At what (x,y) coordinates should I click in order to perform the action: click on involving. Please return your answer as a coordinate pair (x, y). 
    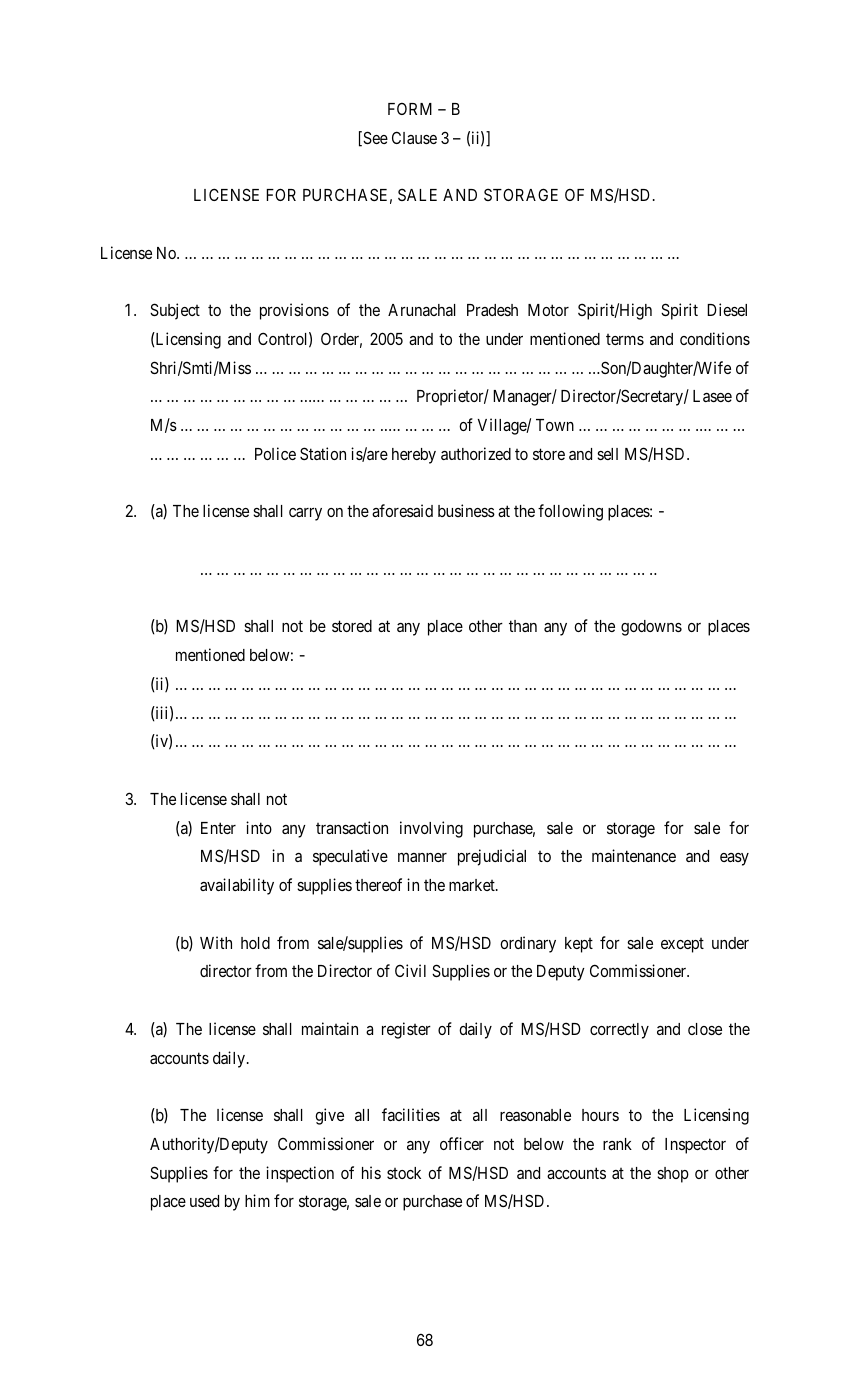
    Looking at the image, I should click on (431, 829).
